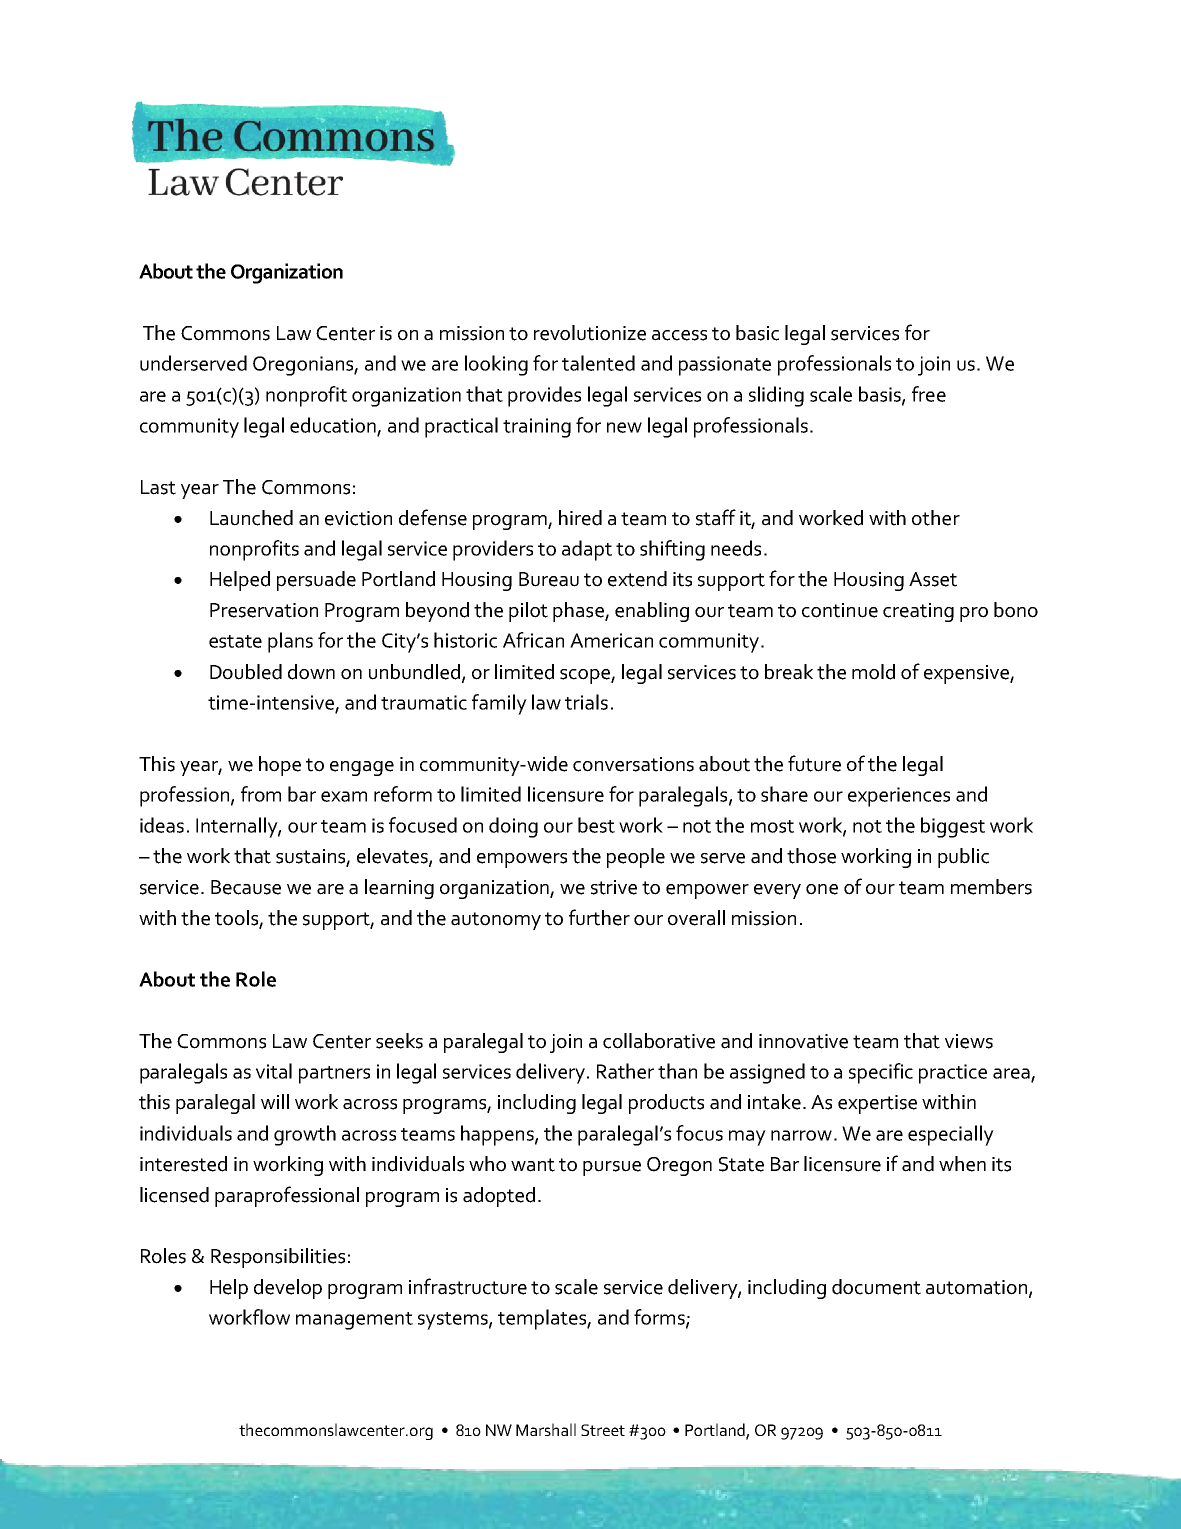 The image size is (1181, 1529). I want to click on strive, so click(614, 887).
